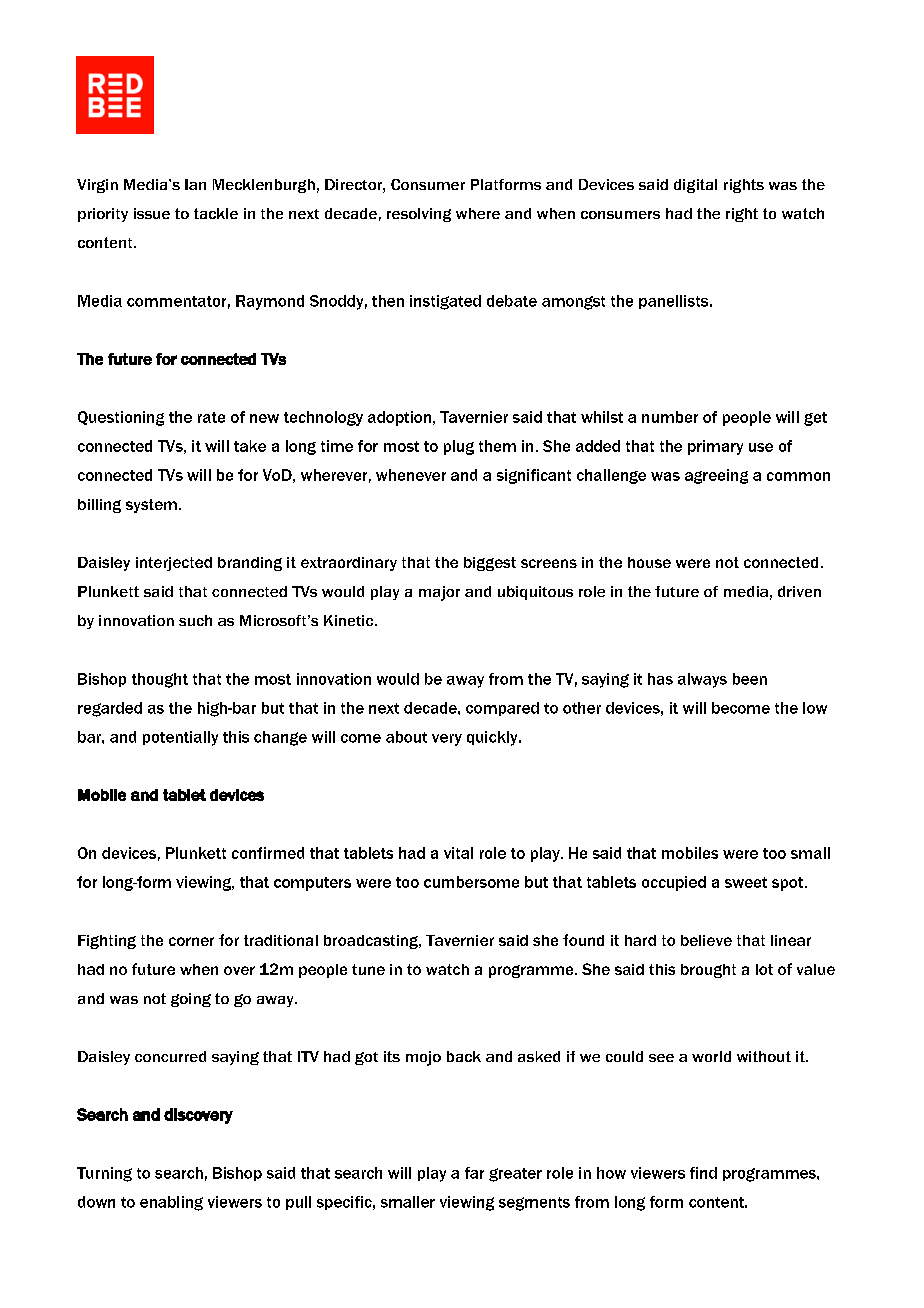 This page has width=924, height=1308. I want to click on sweet, so click(746, 882).
